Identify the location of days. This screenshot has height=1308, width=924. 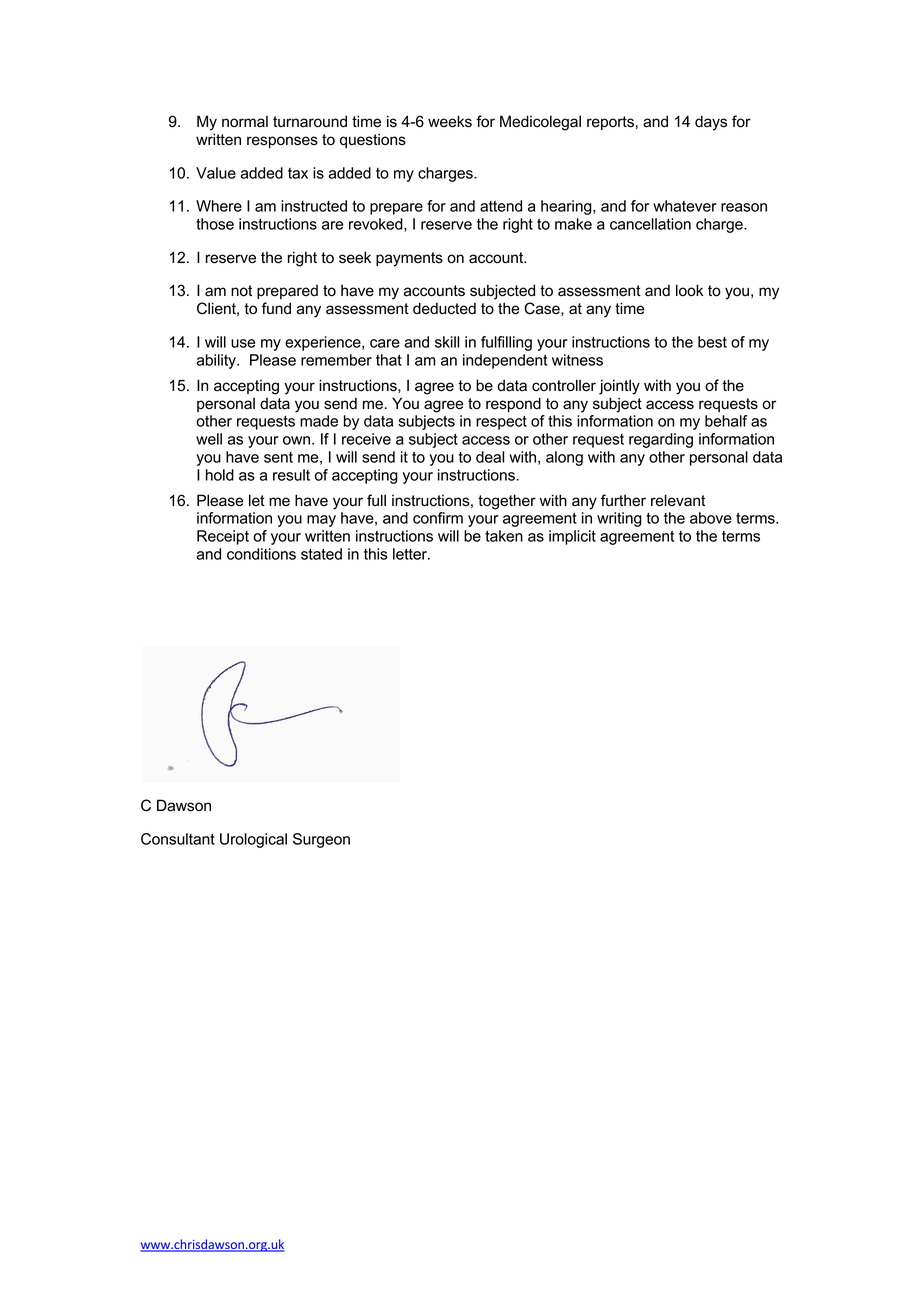
(711, 123).
